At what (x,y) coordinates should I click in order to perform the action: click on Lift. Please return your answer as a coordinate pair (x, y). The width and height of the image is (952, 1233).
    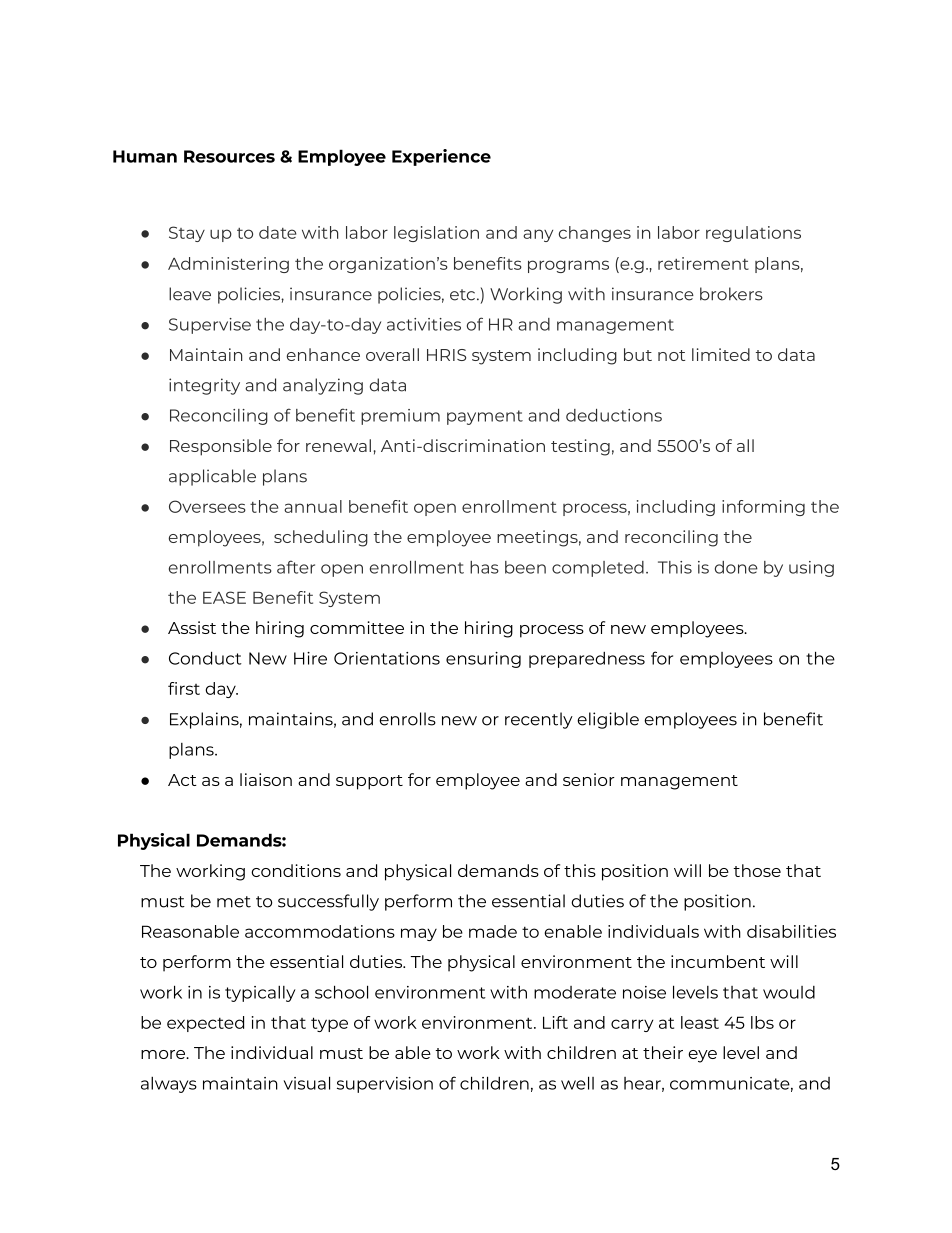
    Looking at the image, I should click on (555, 1022).
